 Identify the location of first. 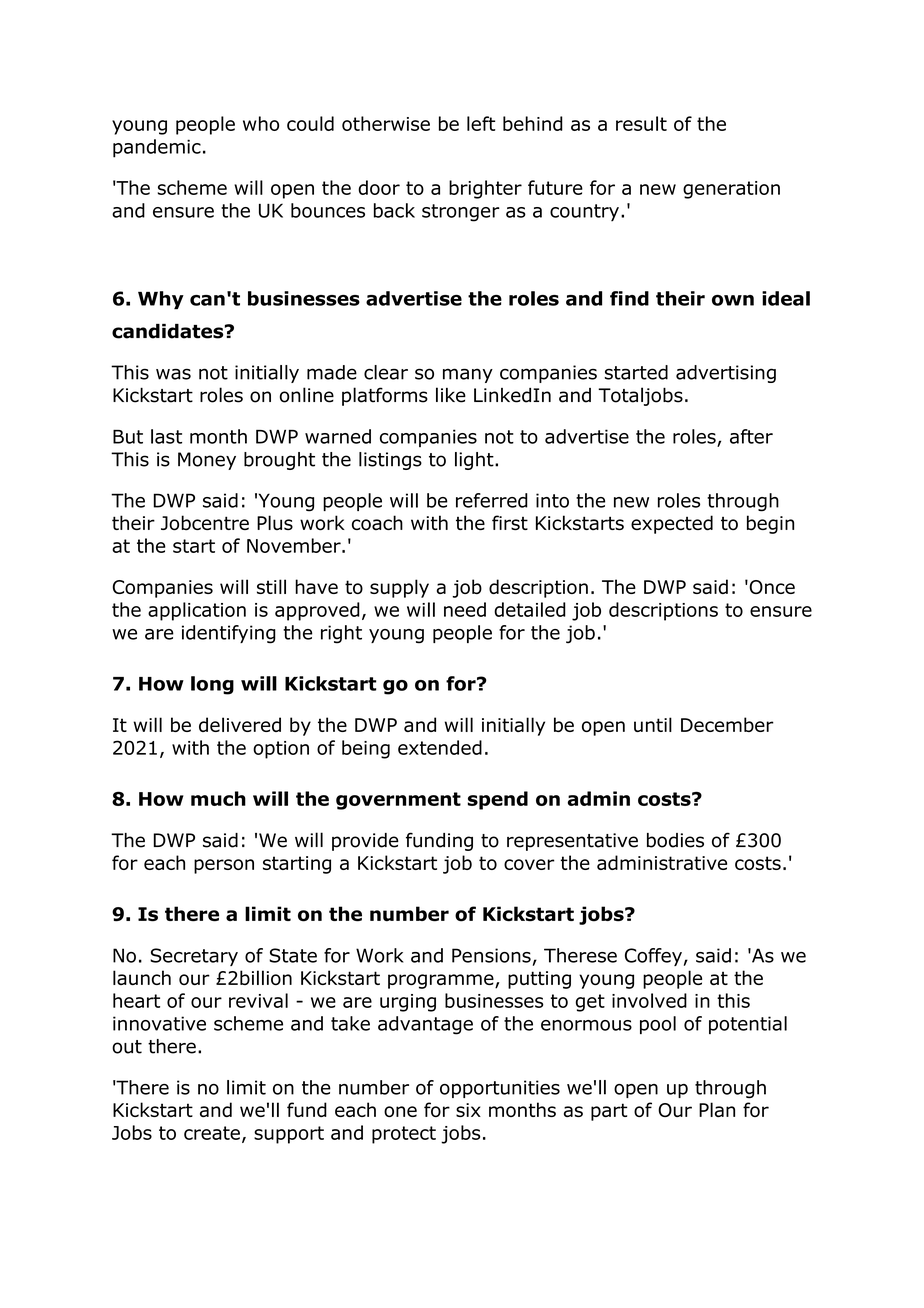
(510, 522).
